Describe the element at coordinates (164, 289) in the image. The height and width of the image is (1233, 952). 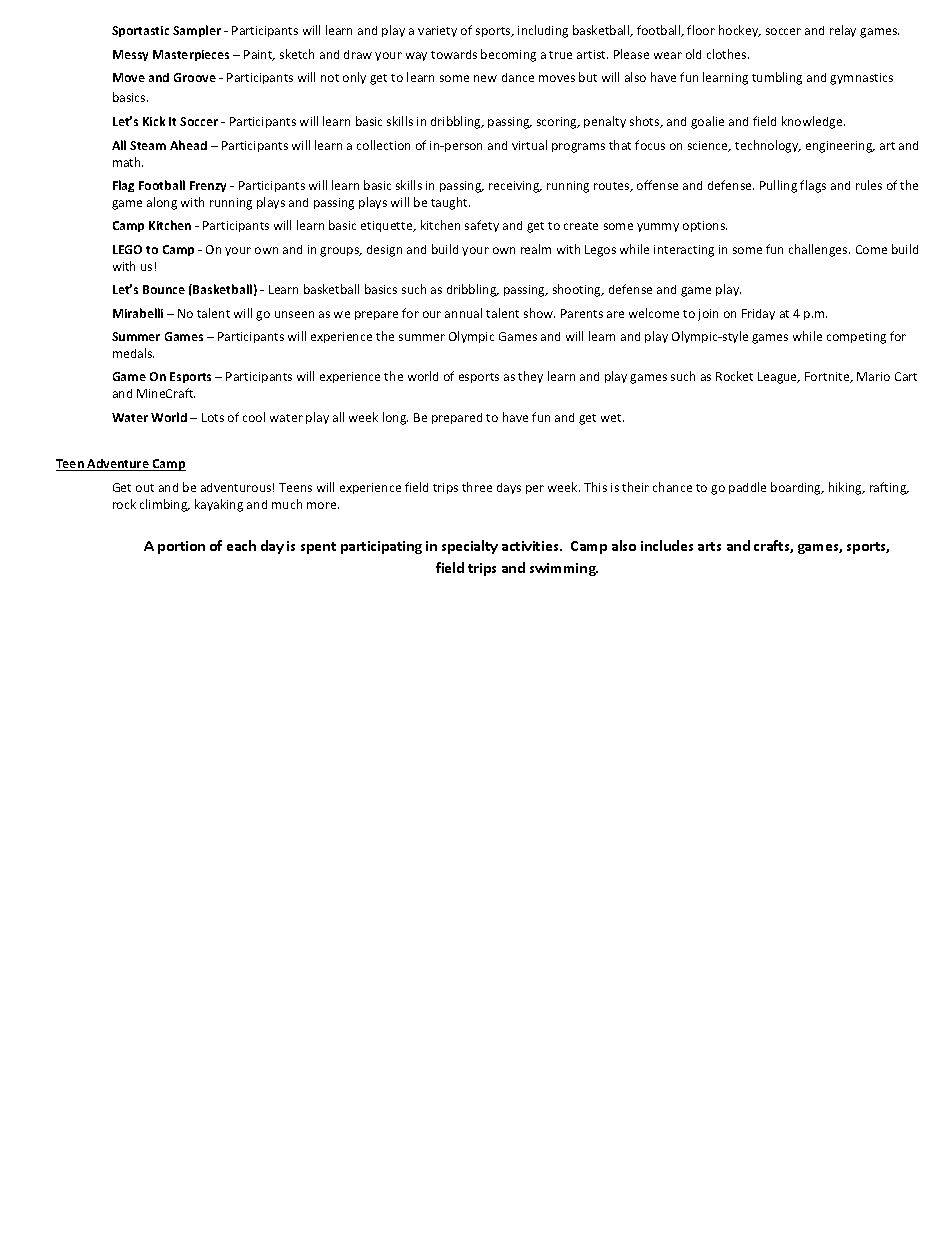
I see `Bounce` at that location.
